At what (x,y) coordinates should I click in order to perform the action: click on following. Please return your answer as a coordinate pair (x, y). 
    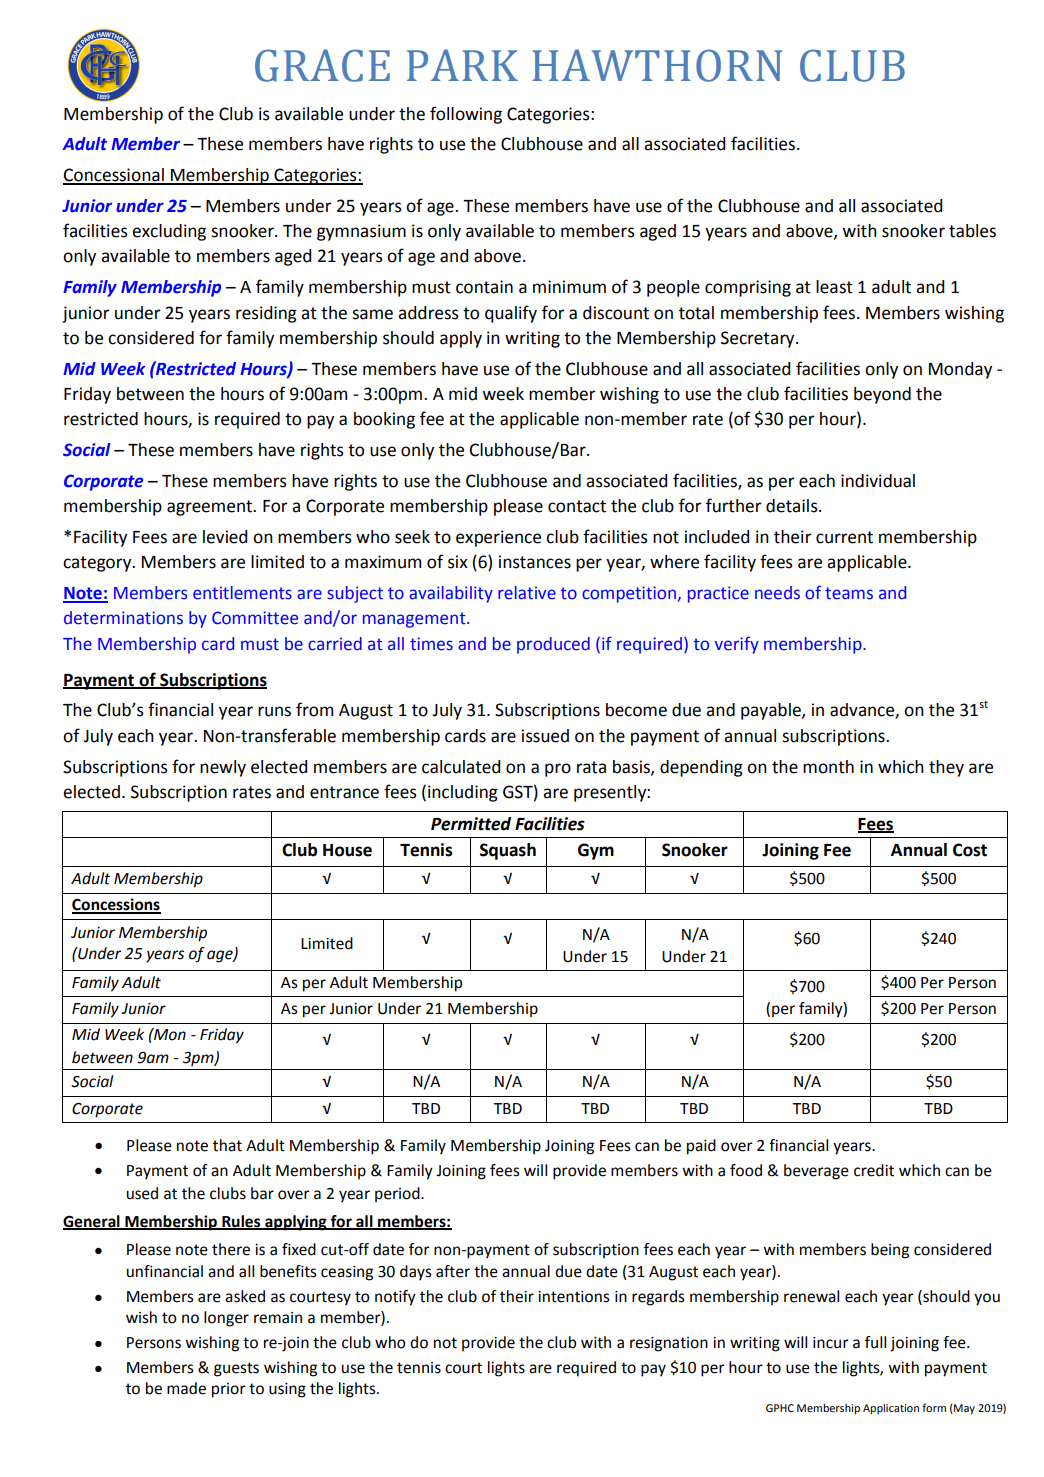
    Looking at the image, I should click on (466, 115).
